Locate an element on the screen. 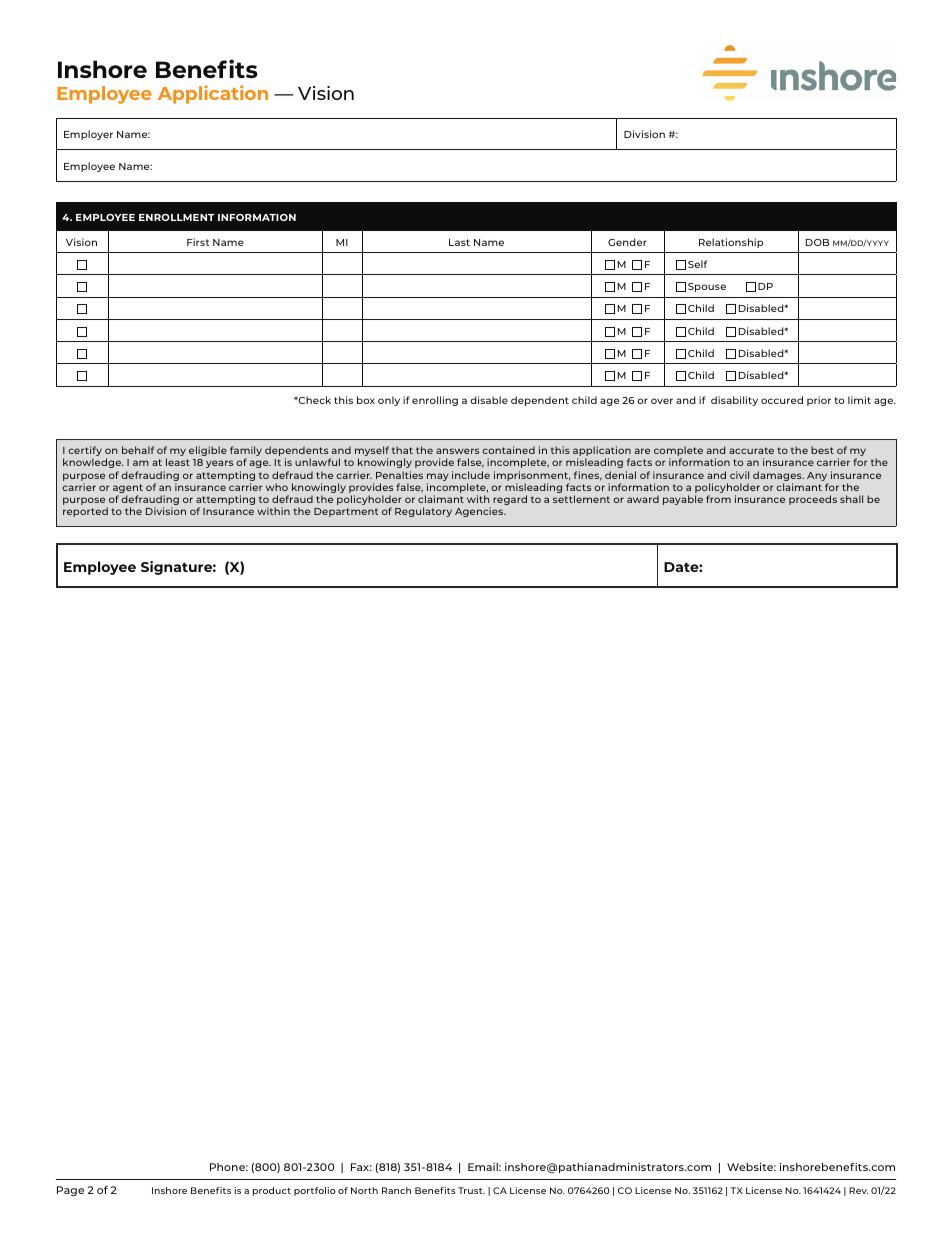  Last is located at coordinates (459, 242).
